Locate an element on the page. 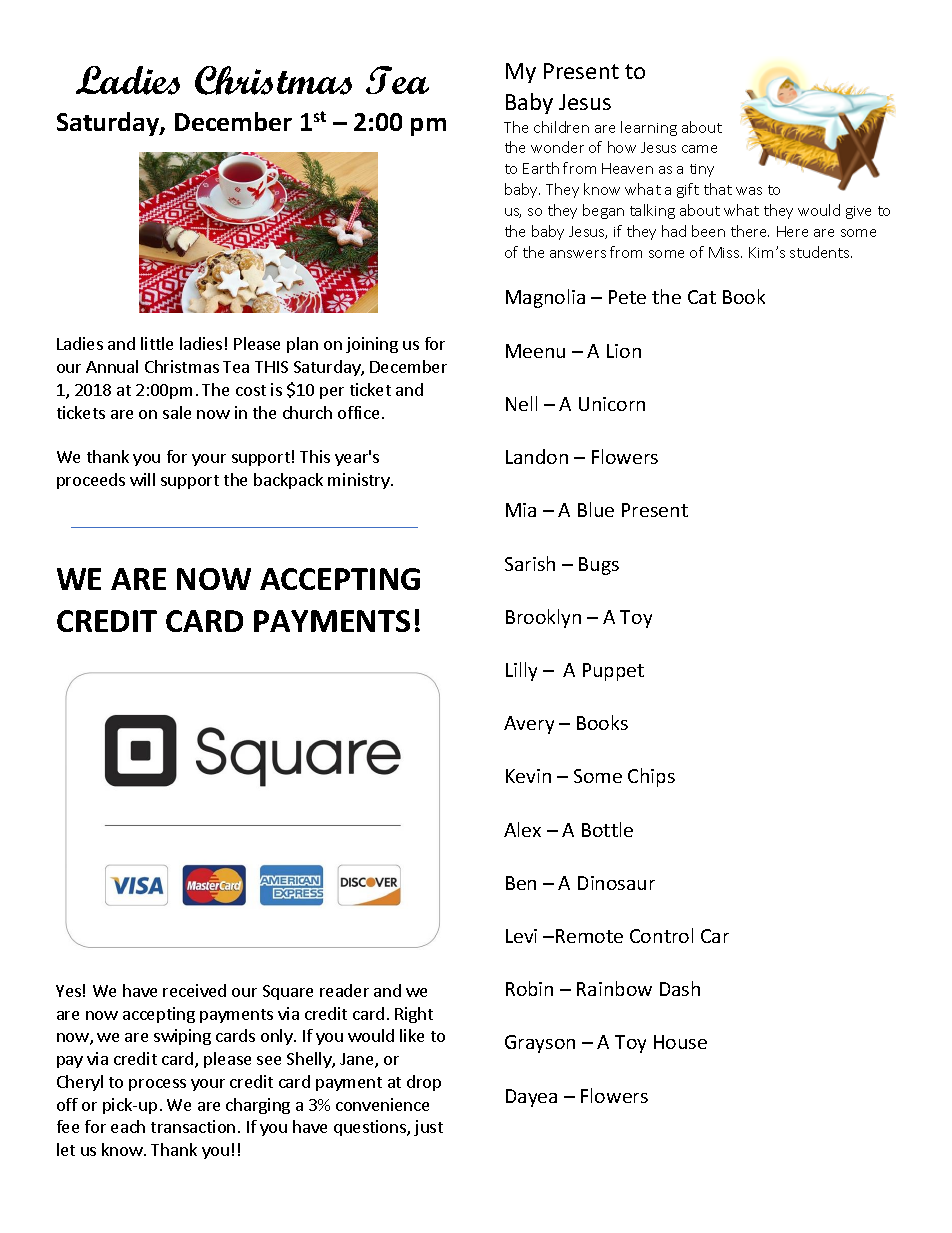  Earth is located at coordinates (541, 168).
